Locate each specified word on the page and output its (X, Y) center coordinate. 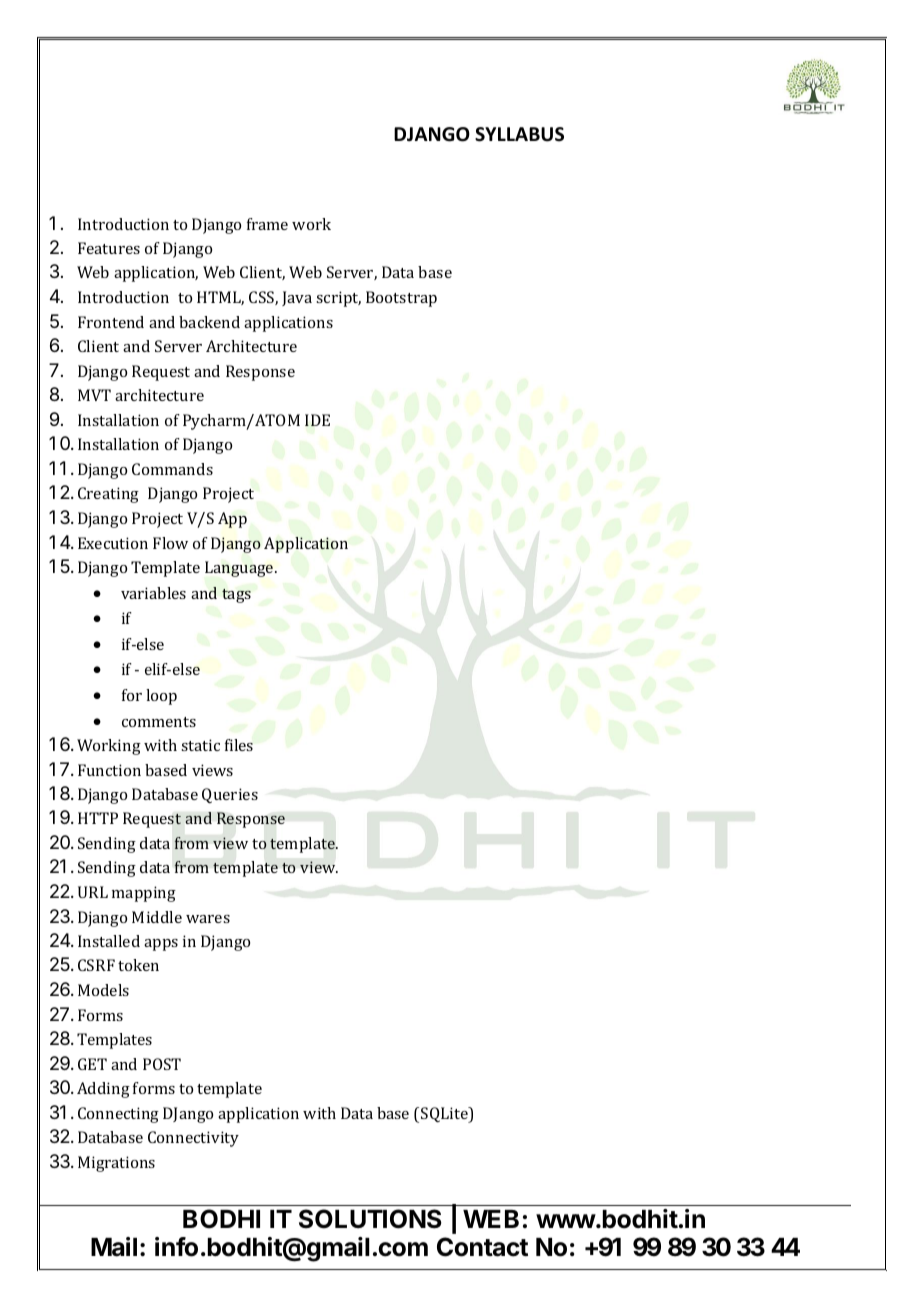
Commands (172, 469)
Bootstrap (401, 299)
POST (162, 1064)
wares (208, 919)
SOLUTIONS (370, 1219)
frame (267, 224)
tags (236, 596)
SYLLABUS (519, 134)
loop (161, 697)
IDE (317, 420)
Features (109, 248)
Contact (482, 1247)
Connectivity (193, 1139)
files (239, 745)
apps (161, 945)
